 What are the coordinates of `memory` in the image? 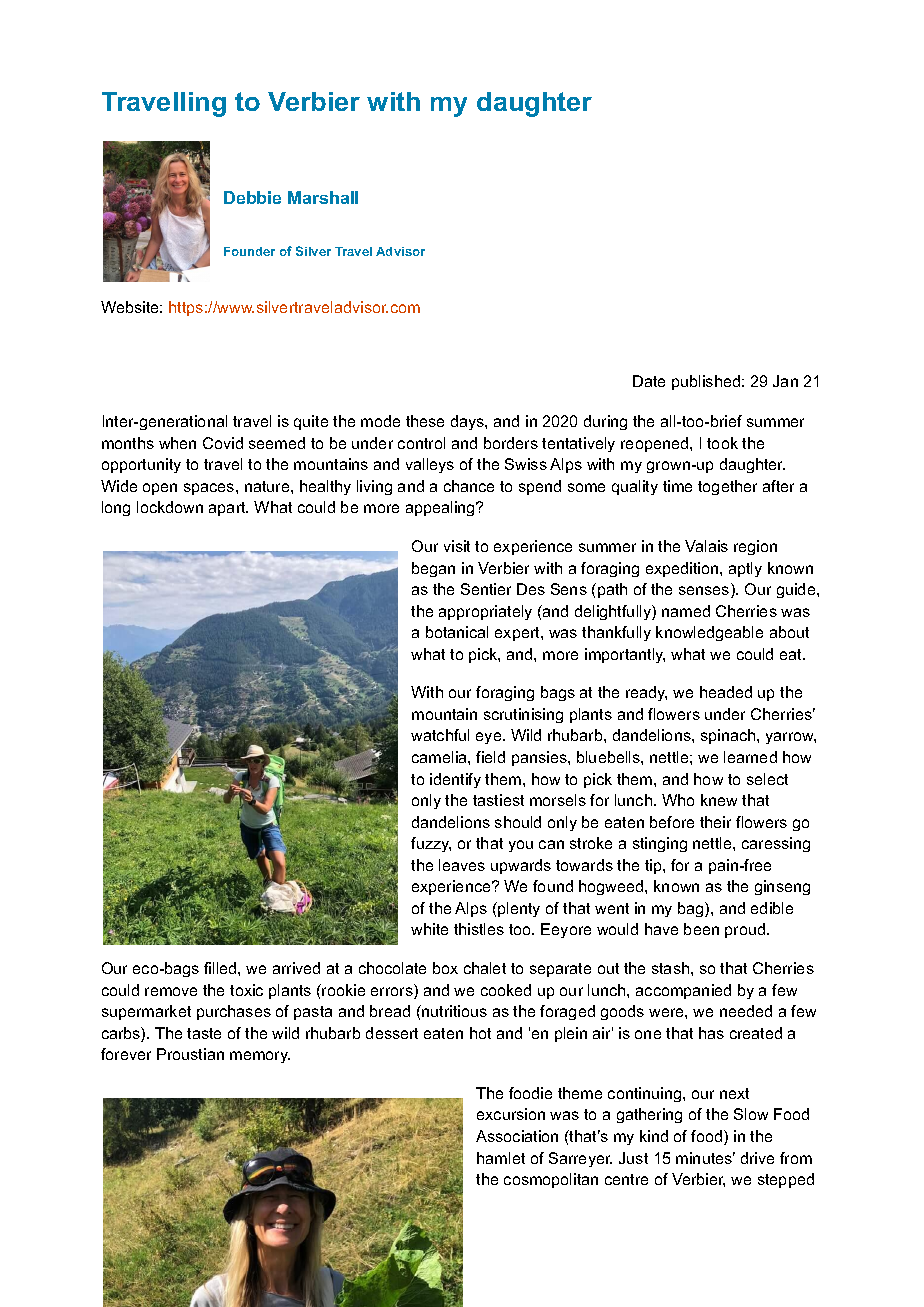 It's located at (260, 1057).
